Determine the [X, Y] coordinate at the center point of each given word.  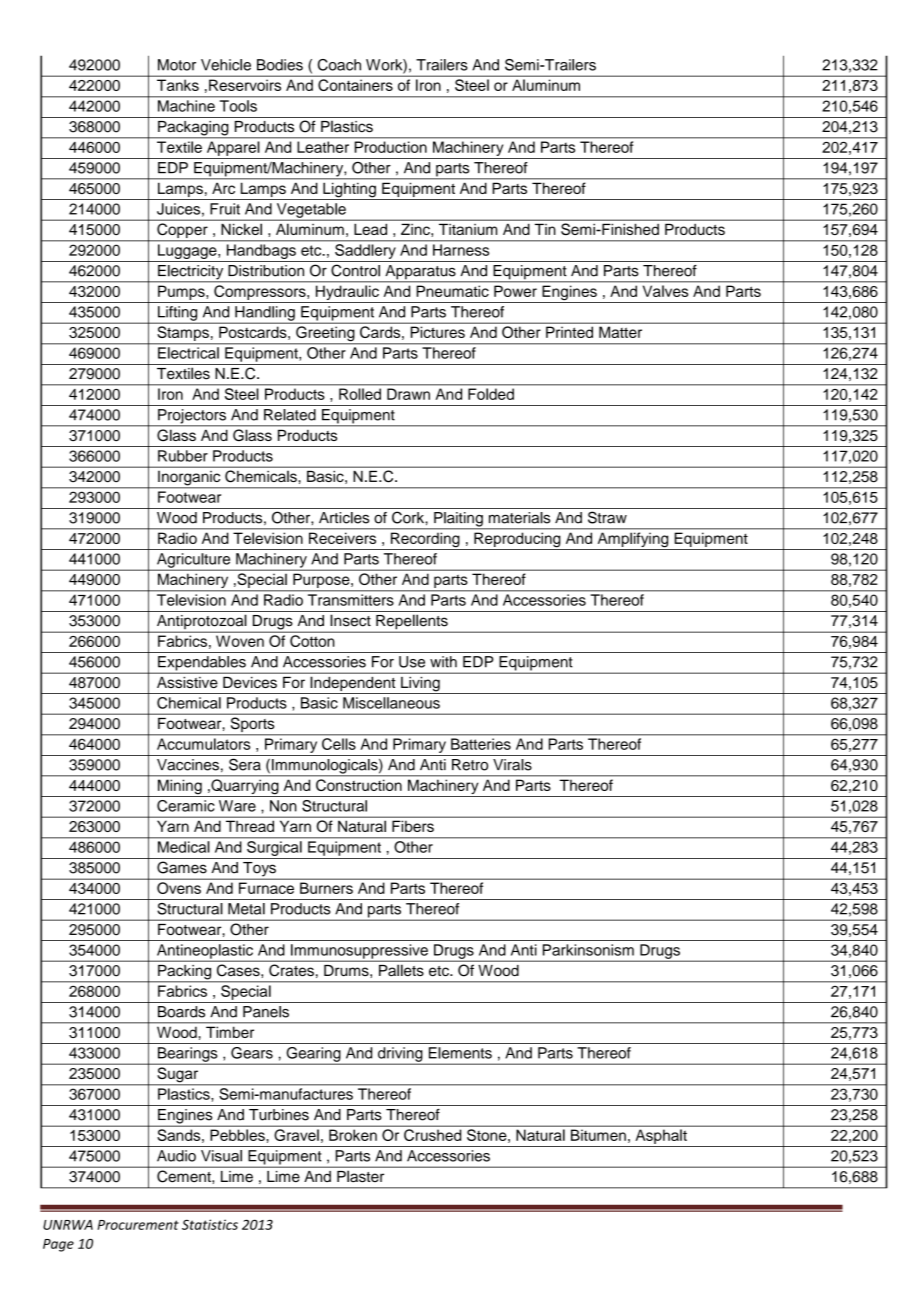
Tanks [178, 85]
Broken [353, 1135]
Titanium [468, 229]
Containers [355, 85]
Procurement [138, 1225]
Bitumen [598, 1135]
